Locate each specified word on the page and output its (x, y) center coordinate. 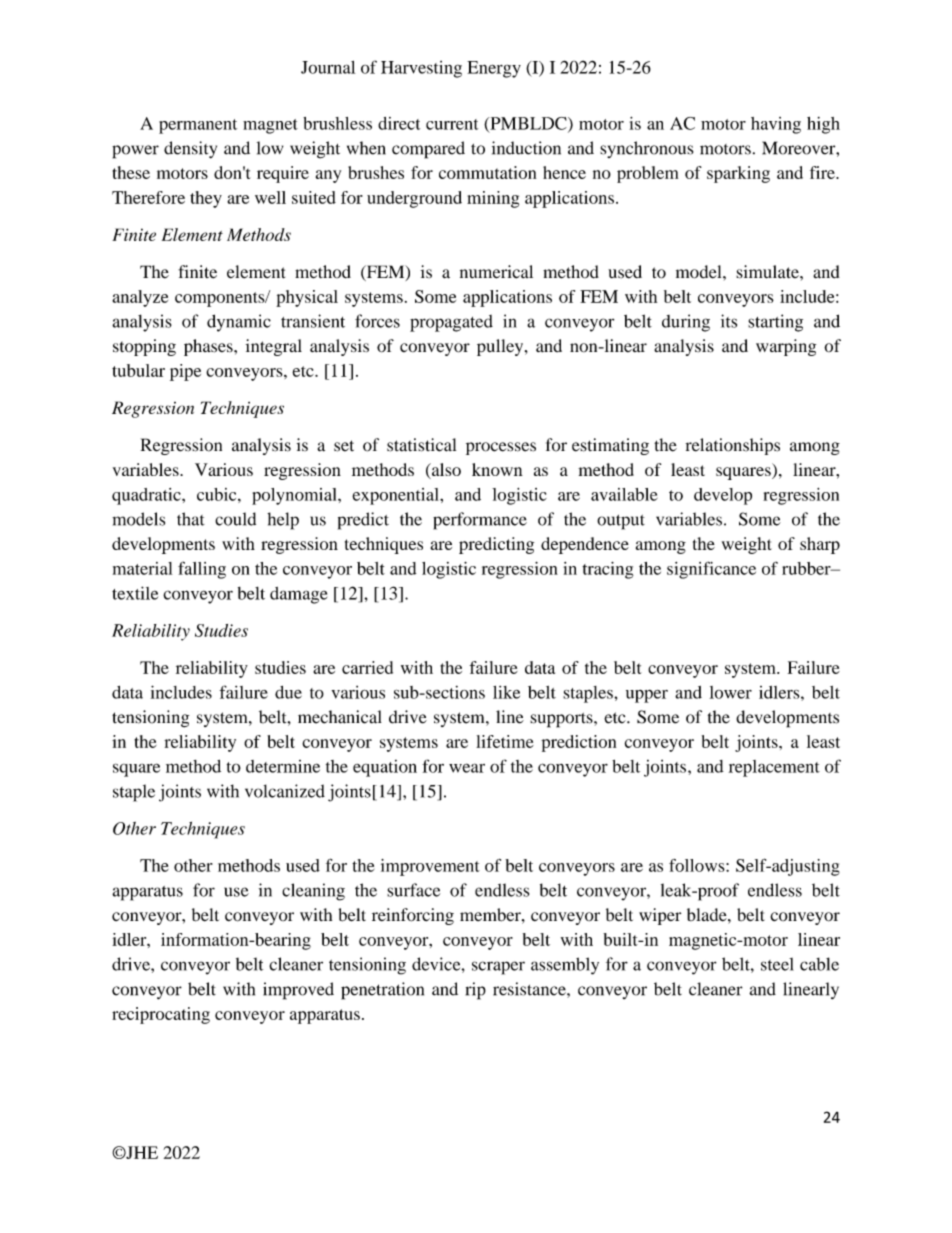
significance (711, 570)
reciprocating (161, 1015)
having (776, 125)
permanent (198, 126)
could (235, 519)
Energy (494, 69)
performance (480, 521)
